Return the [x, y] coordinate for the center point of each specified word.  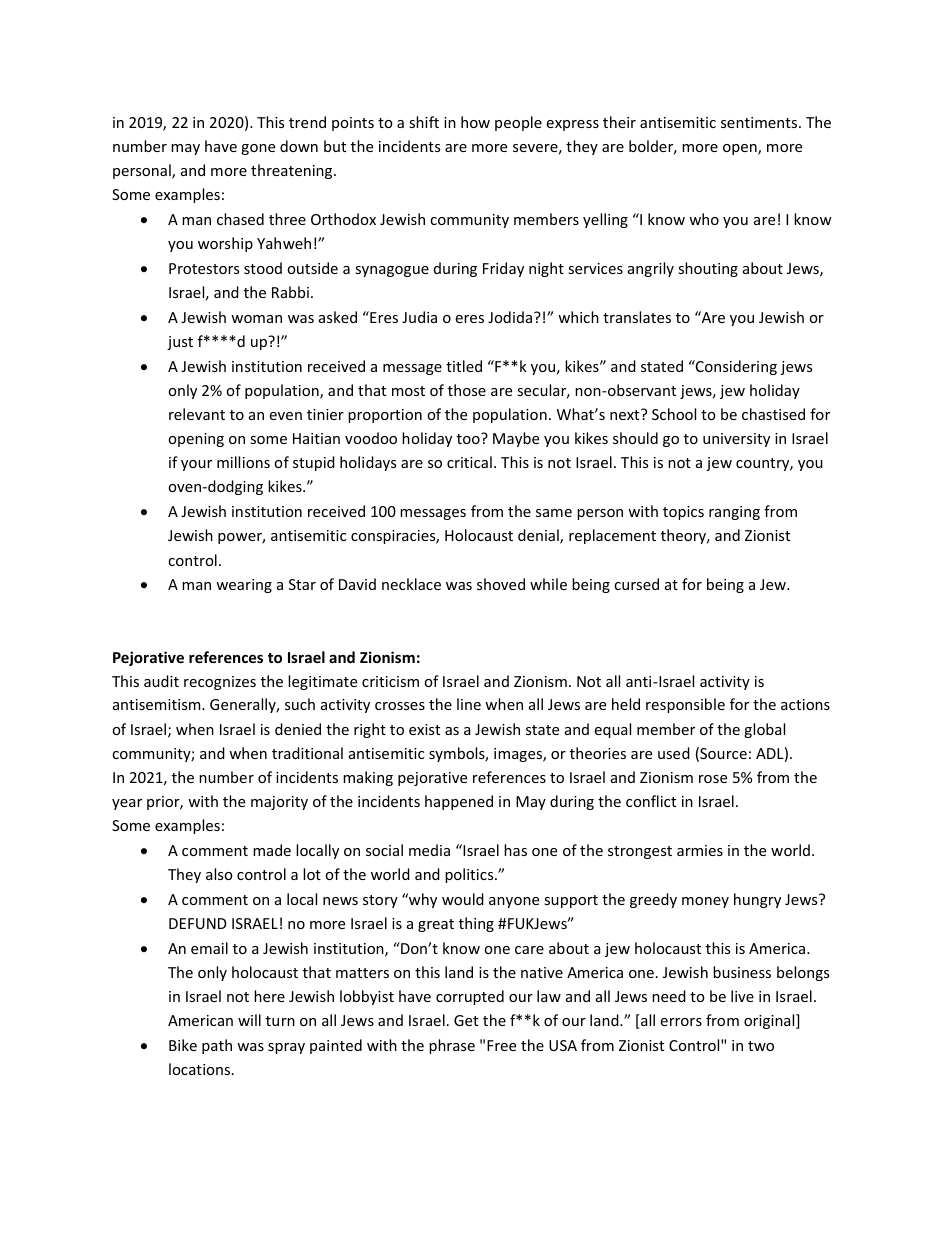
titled [464, 366]
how [475, 122]
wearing [244, 586]
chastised [773, 414]
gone [258, 149]
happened [459, 802]
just [180, 343]
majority [279, 803]
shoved [501, 584]
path [217, 1046]
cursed [636, 584]
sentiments [760, 122]
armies [700, 850]
